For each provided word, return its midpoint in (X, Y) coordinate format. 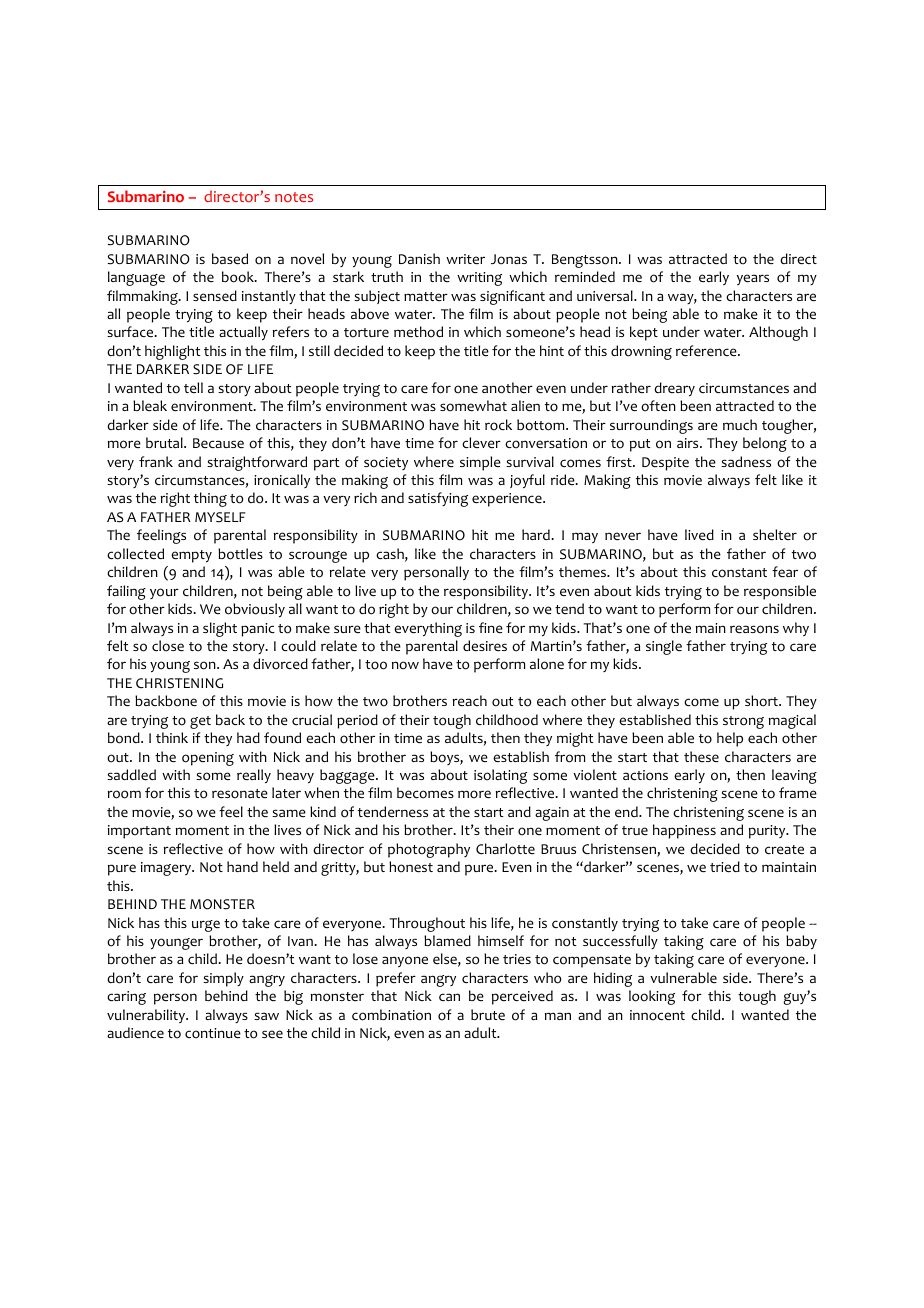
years (752, 279)
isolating (500, 776)
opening (208, 759)
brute (488, 1014)
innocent (657, 1015)
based (230, 258)
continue (213, 1033)
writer (465, 259)
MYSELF (220, 517)
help (730, 739)
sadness (746, 461)
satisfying (438, 499)
